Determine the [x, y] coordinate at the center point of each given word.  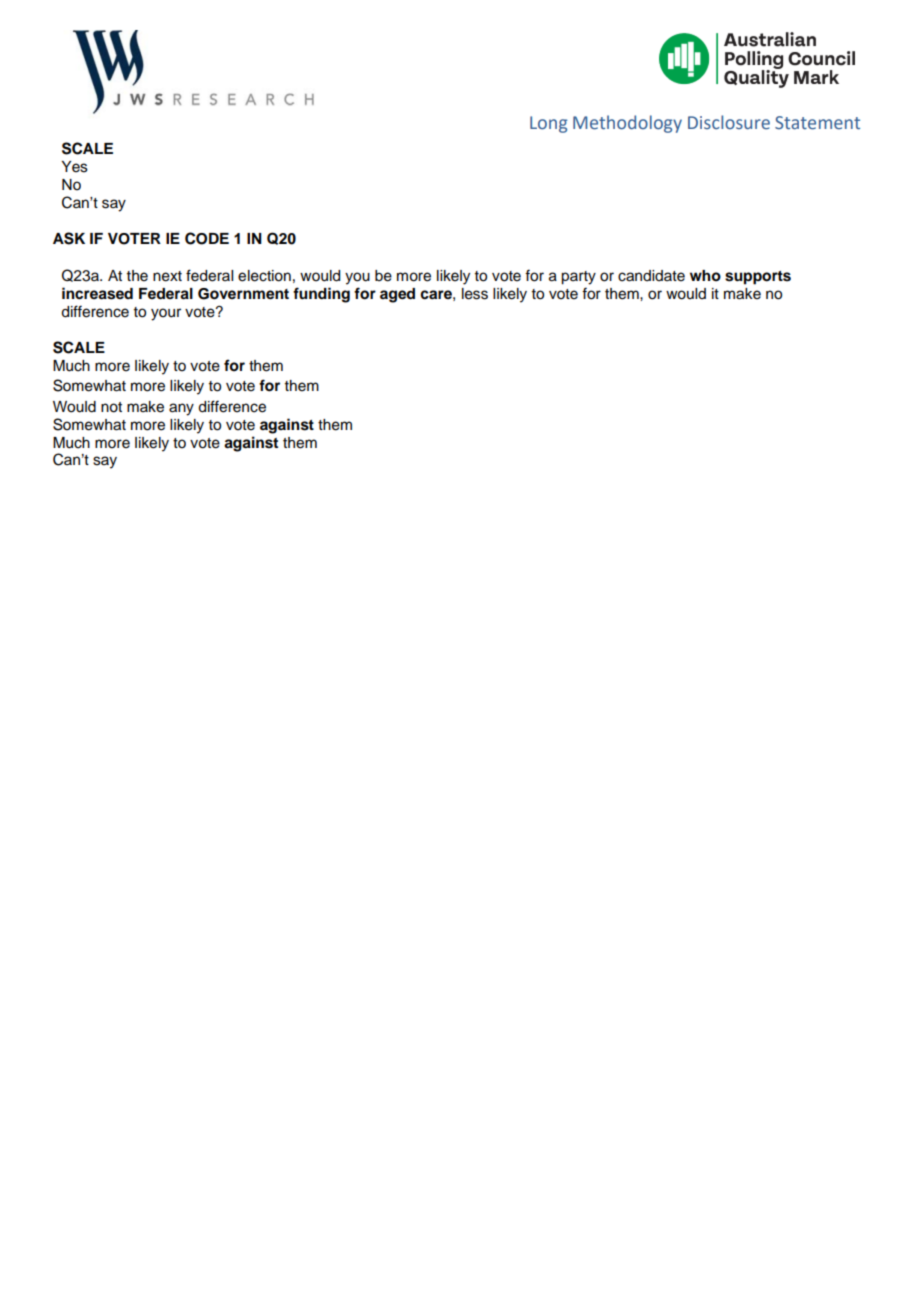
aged [397, 295]
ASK [69, 238]
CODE [207, 238]
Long [548, 124]
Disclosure [729, 122]
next [167, 276]
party [578, 278]
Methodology [627, 124]
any [181, 409]
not [111, 407]
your [166, 314]
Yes [74, 167]
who [705, 276]
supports [758, 278]
